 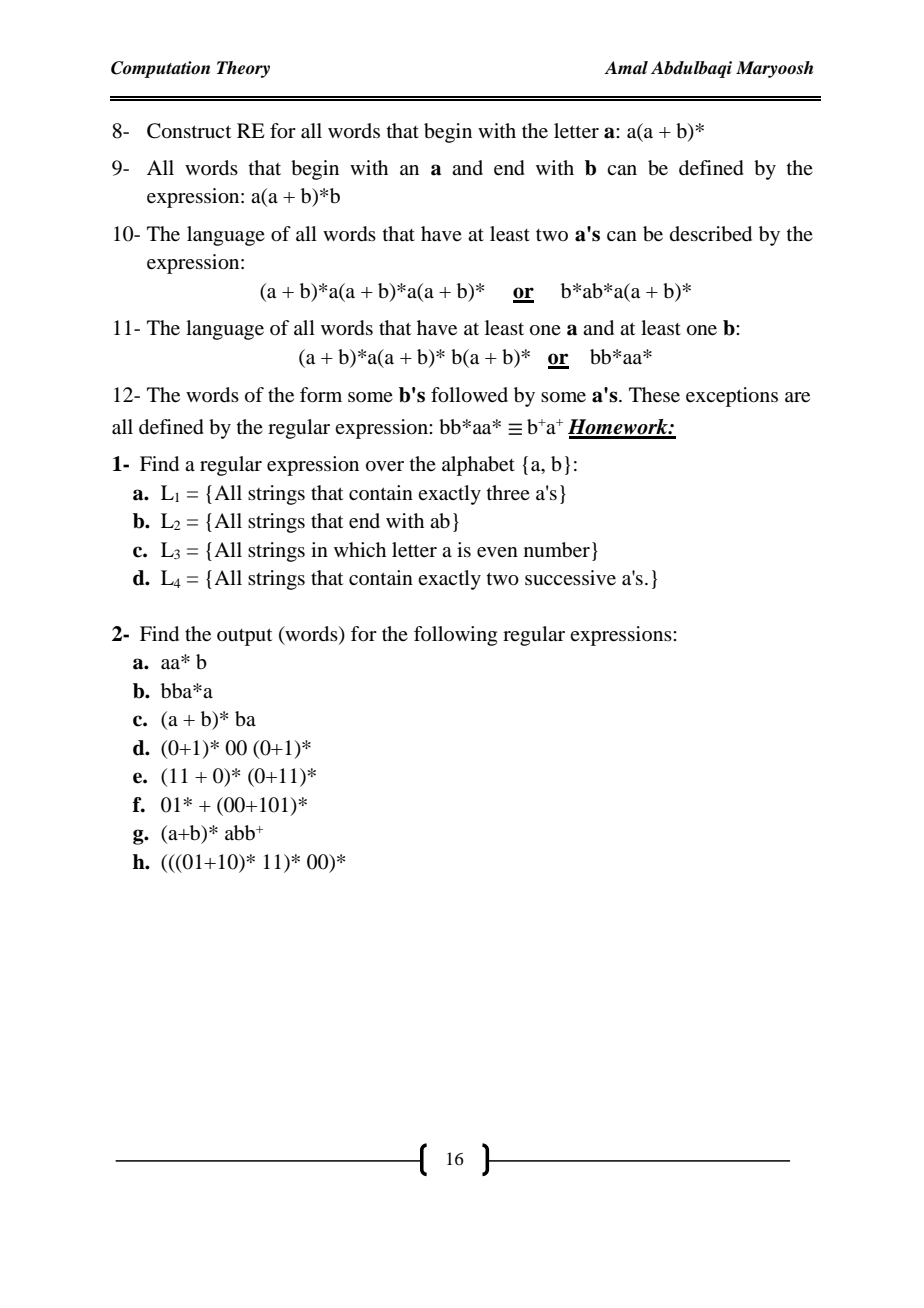 I want to click on number, so click(x=557, y=550).
